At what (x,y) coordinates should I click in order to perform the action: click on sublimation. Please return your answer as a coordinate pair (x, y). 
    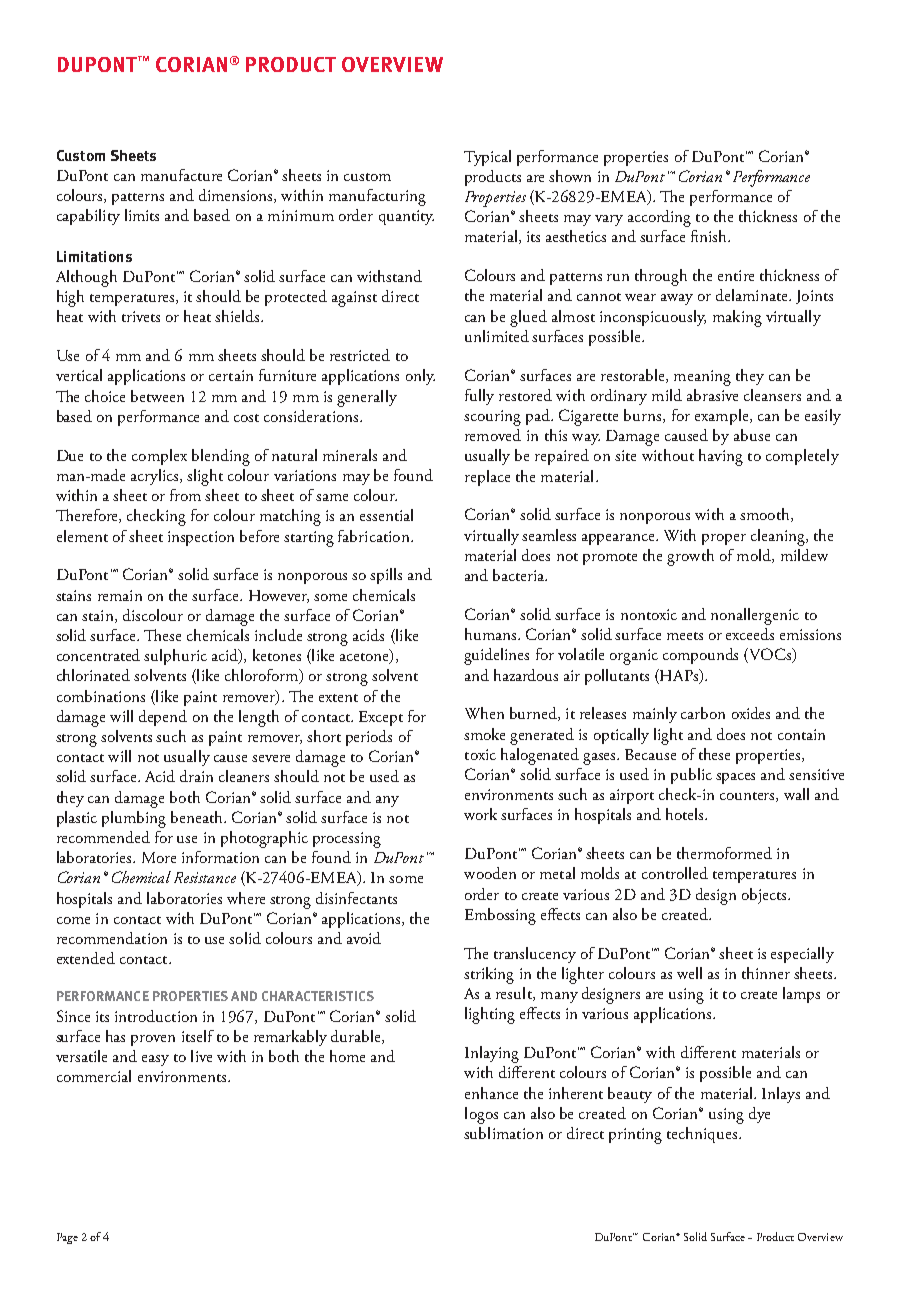
    Looking at the image, I should click on (503, 1133).
